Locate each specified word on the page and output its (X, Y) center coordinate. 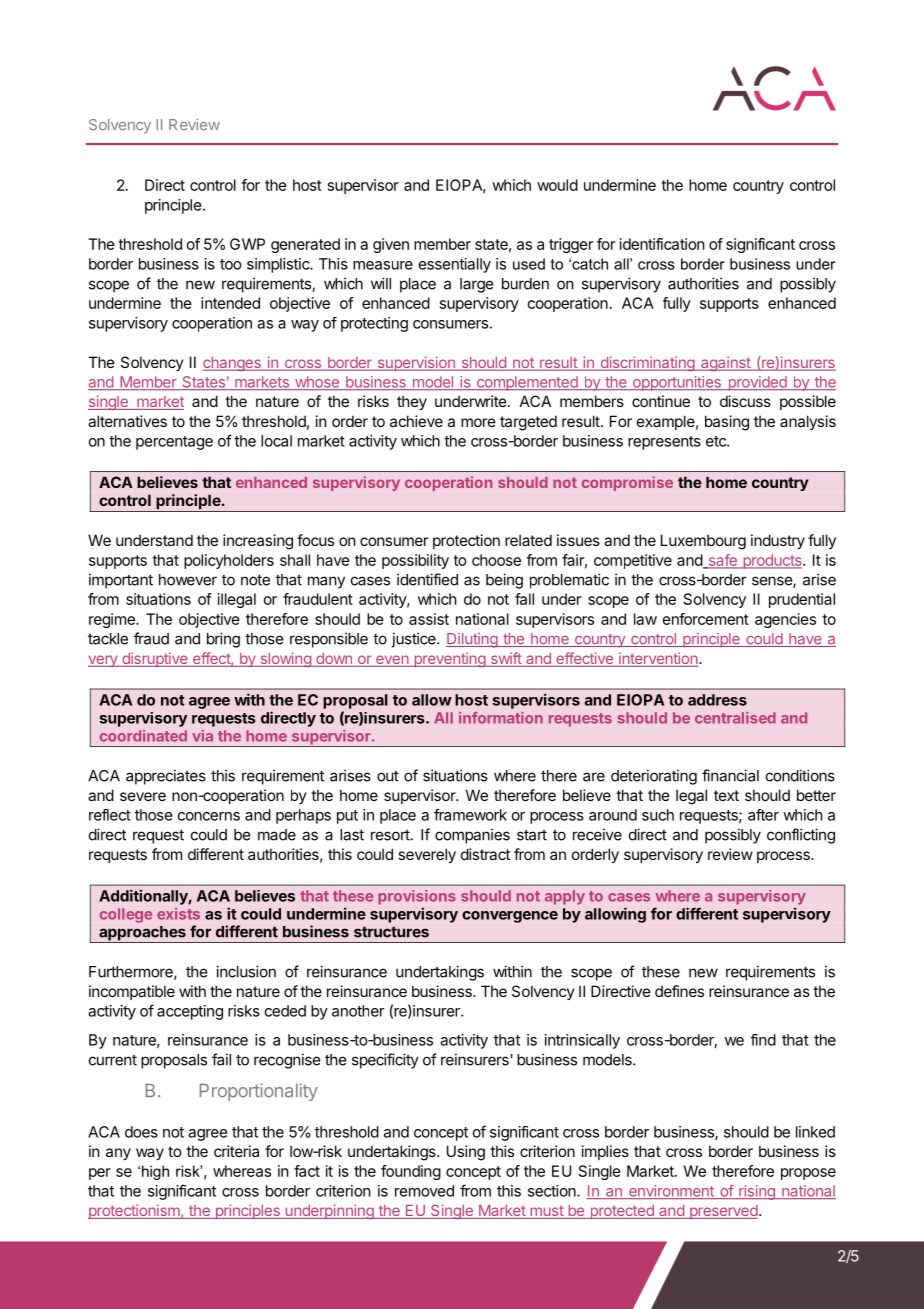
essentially (455, 265)
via (202, 736)
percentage (174, 443)
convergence (510, 917)
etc (717, 441)
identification (662, 244)
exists (178, 914)
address (717, 700)
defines (679, 991)
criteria (236, 1151)
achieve (416, 421)
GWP (247, 244)
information (501, 718)
